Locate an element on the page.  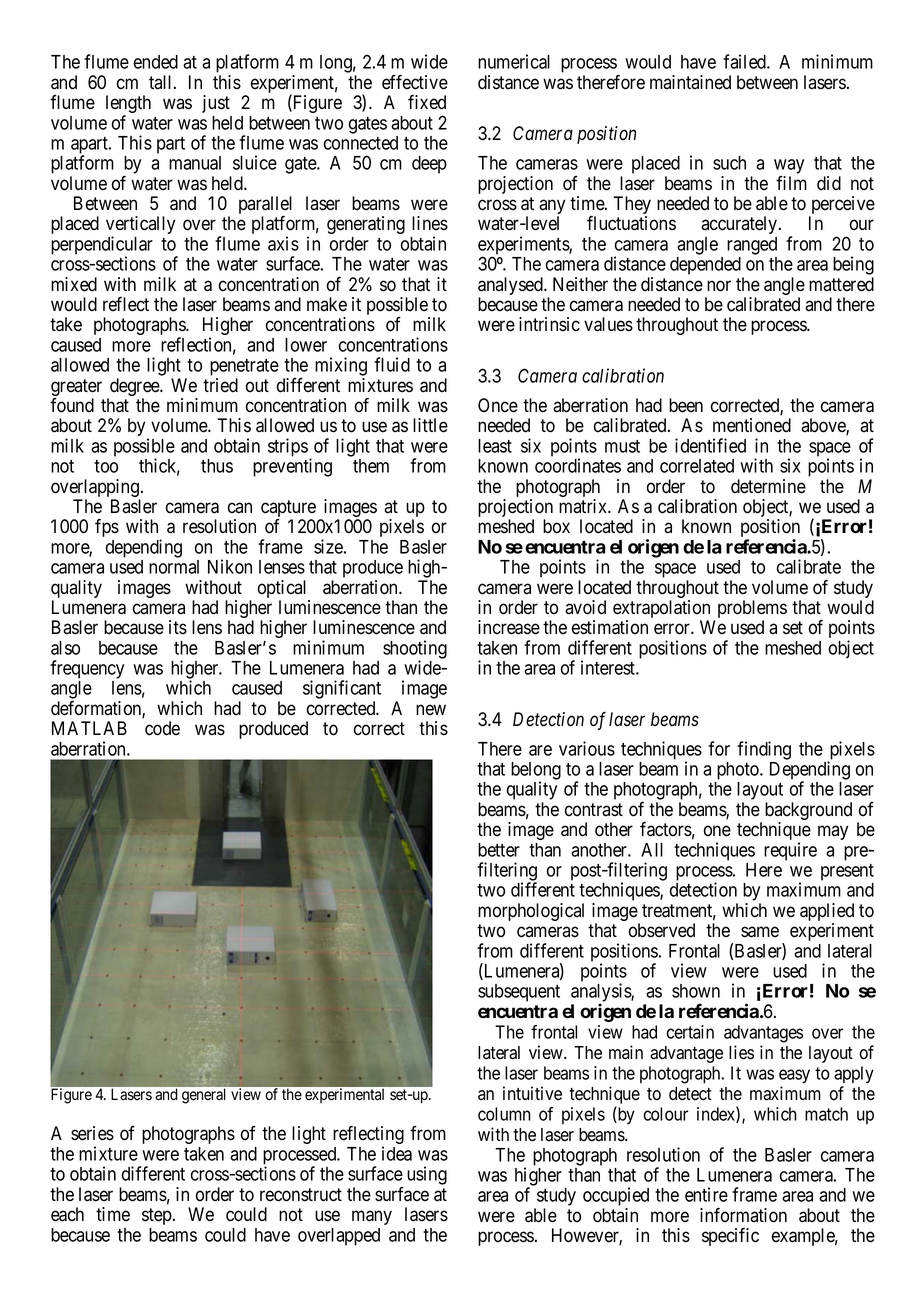
length is located at coordinates (128, 105).
